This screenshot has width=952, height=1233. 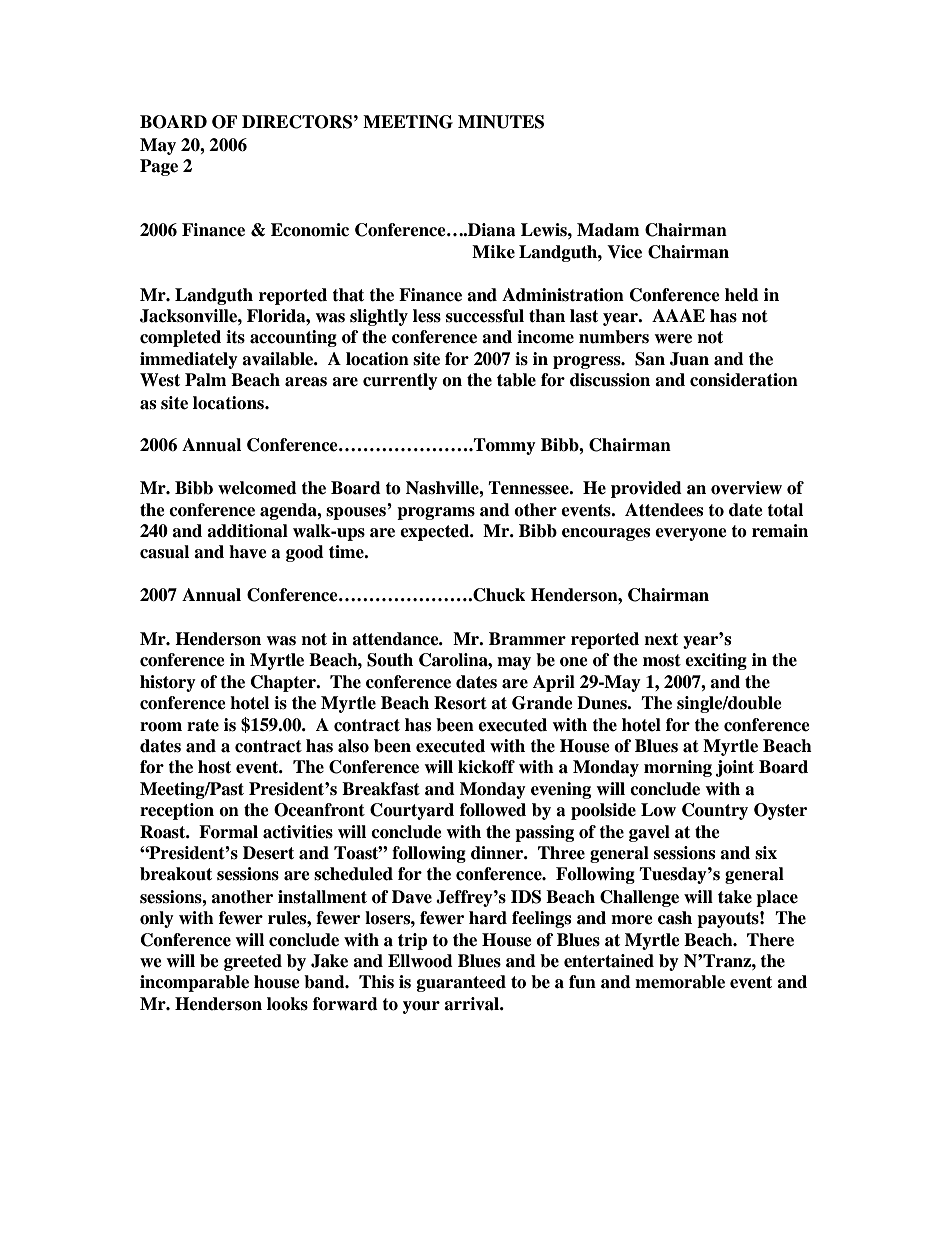 What do you see at coordinates (501, 122) in the screenshot?
I see `MINUTES` at bounding box center [501, 122].
